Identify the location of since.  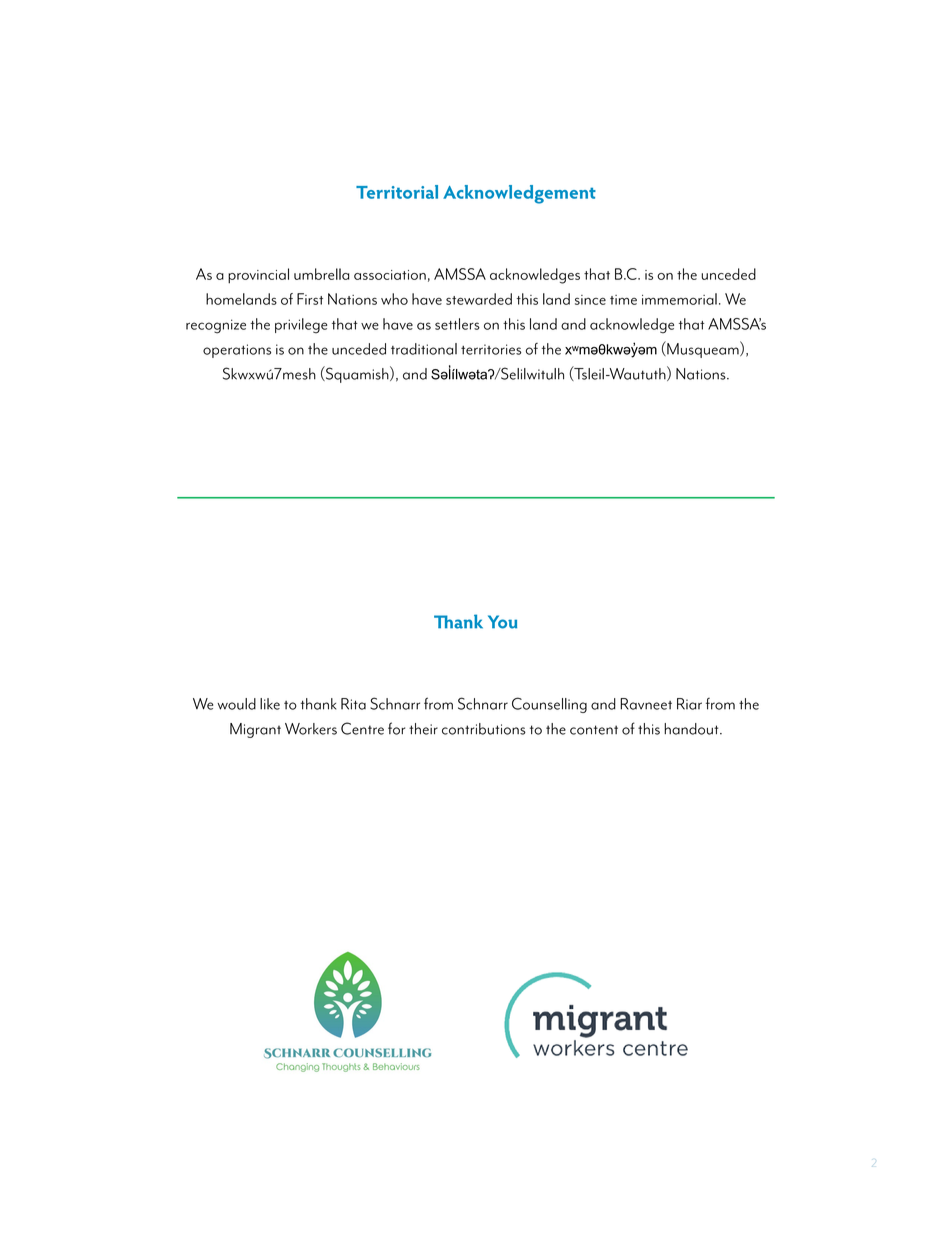
(590, 300).
